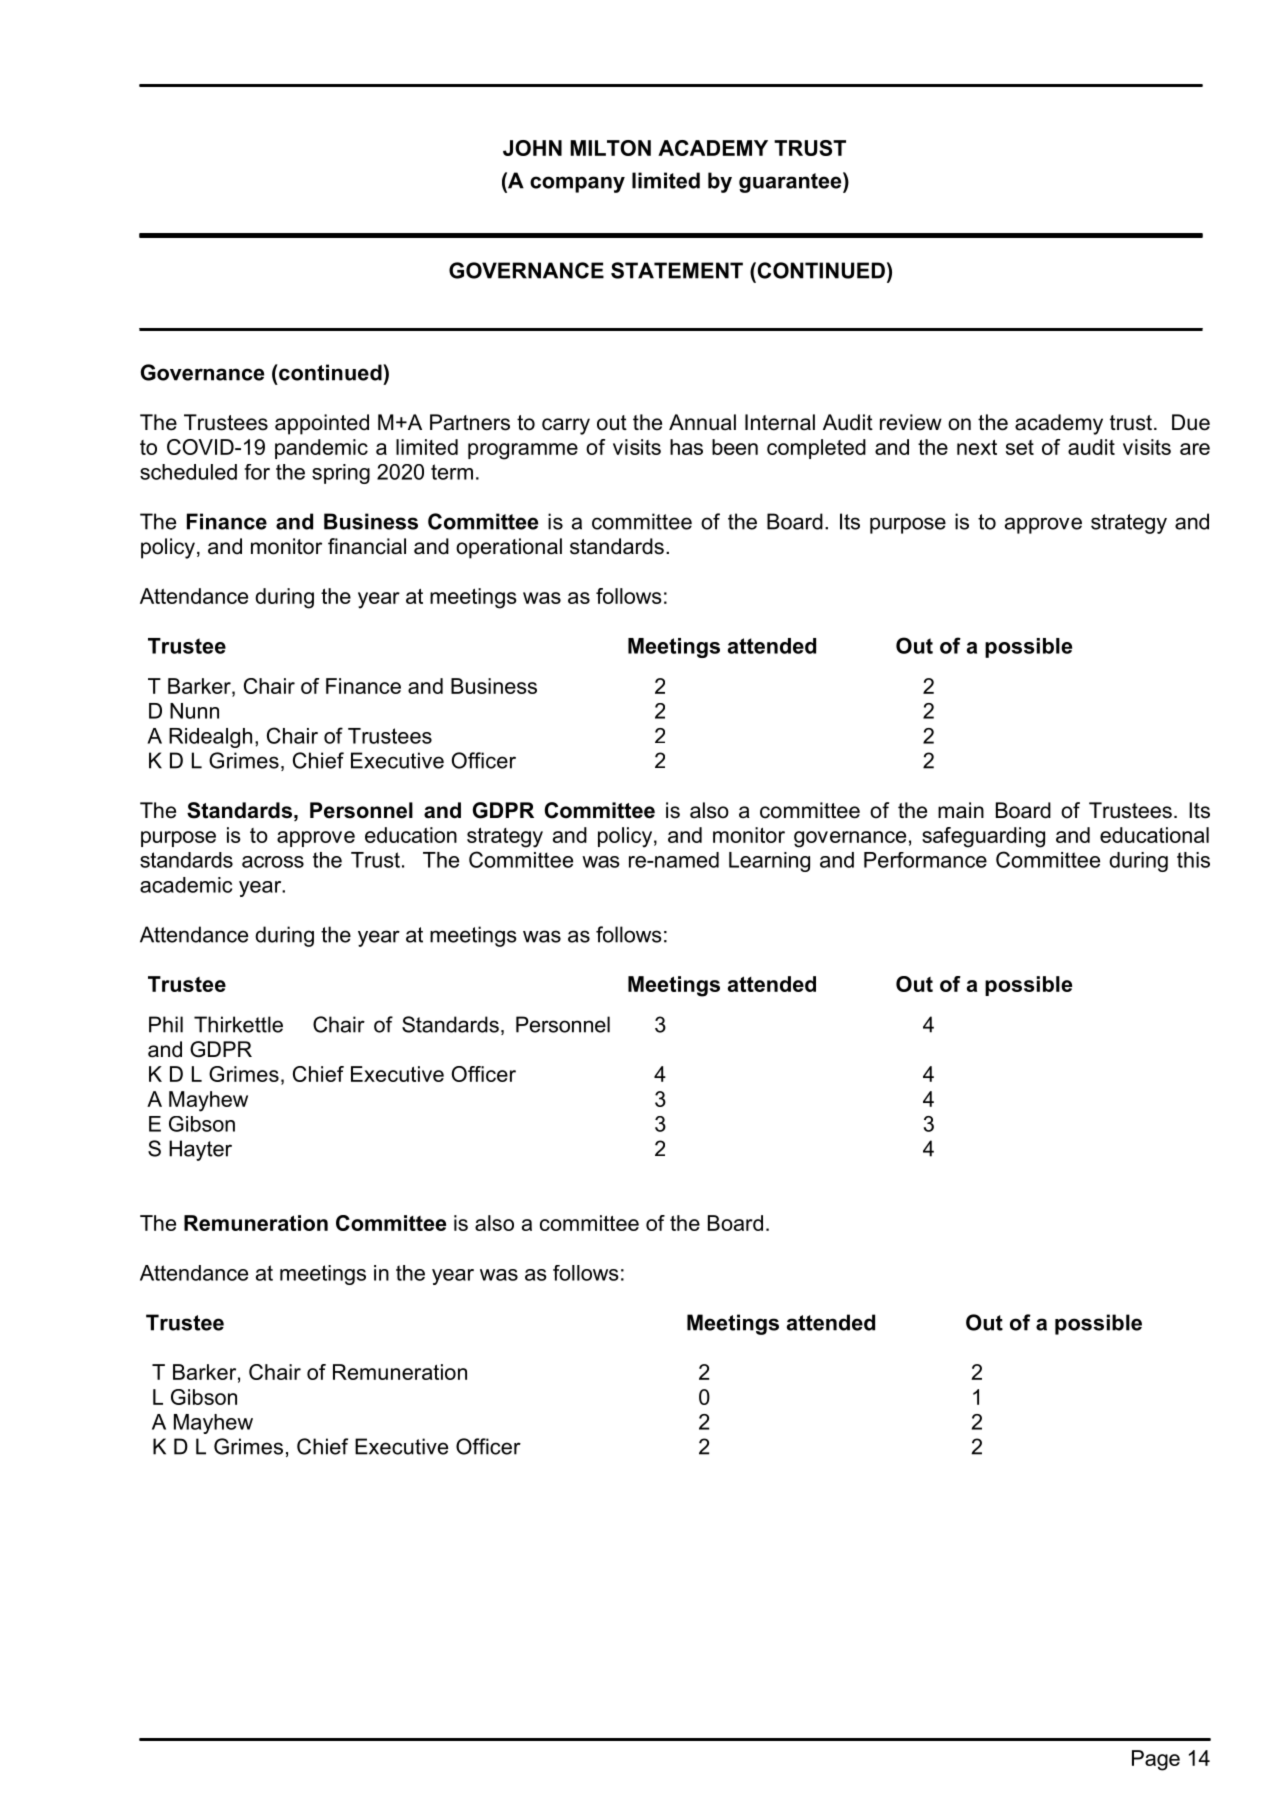 The width and height of the document is (1283, 1815). I want to click on Learning, so click(769, 862).
